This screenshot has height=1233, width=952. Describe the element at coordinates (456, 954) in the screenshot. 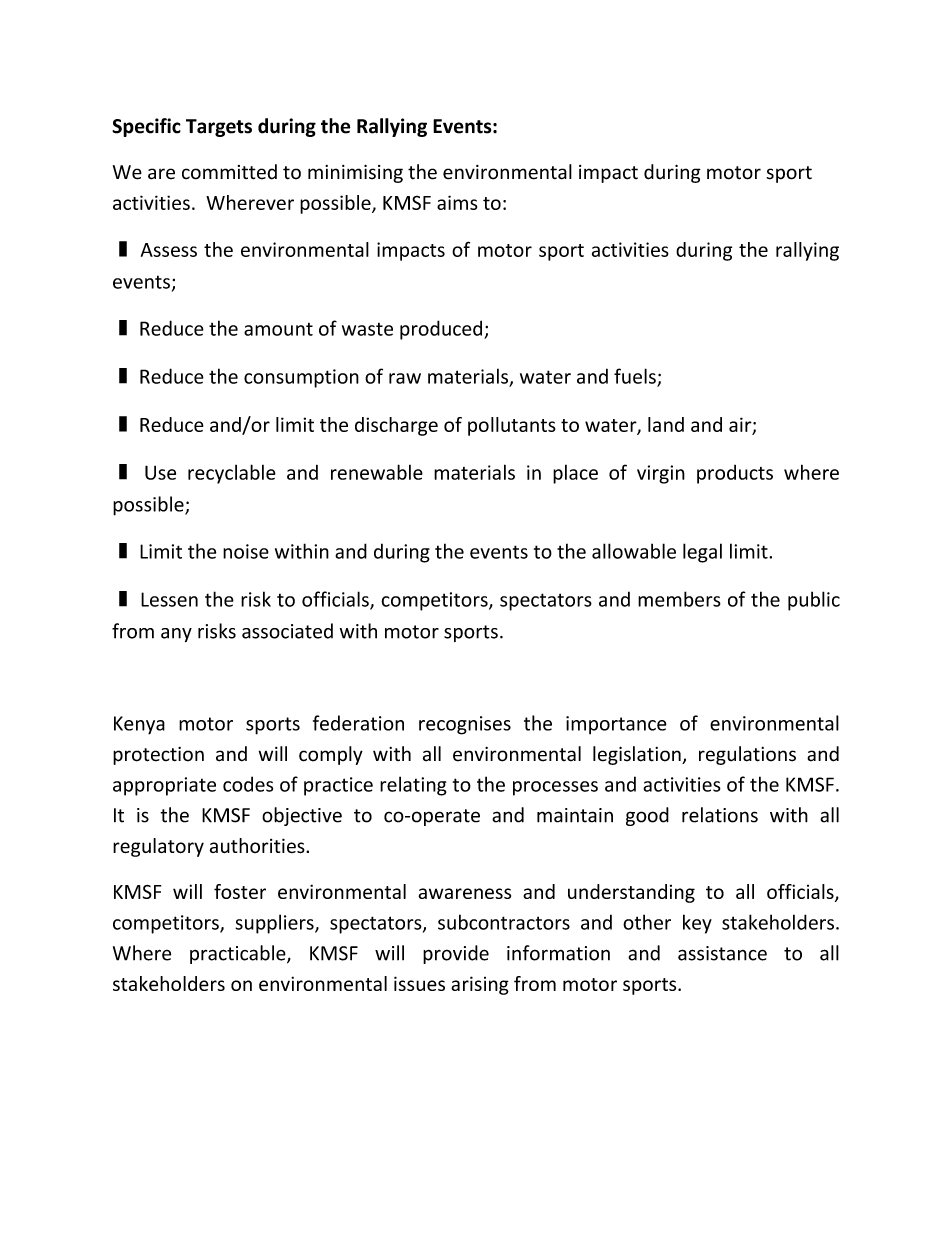

I see `provide` at that location.
